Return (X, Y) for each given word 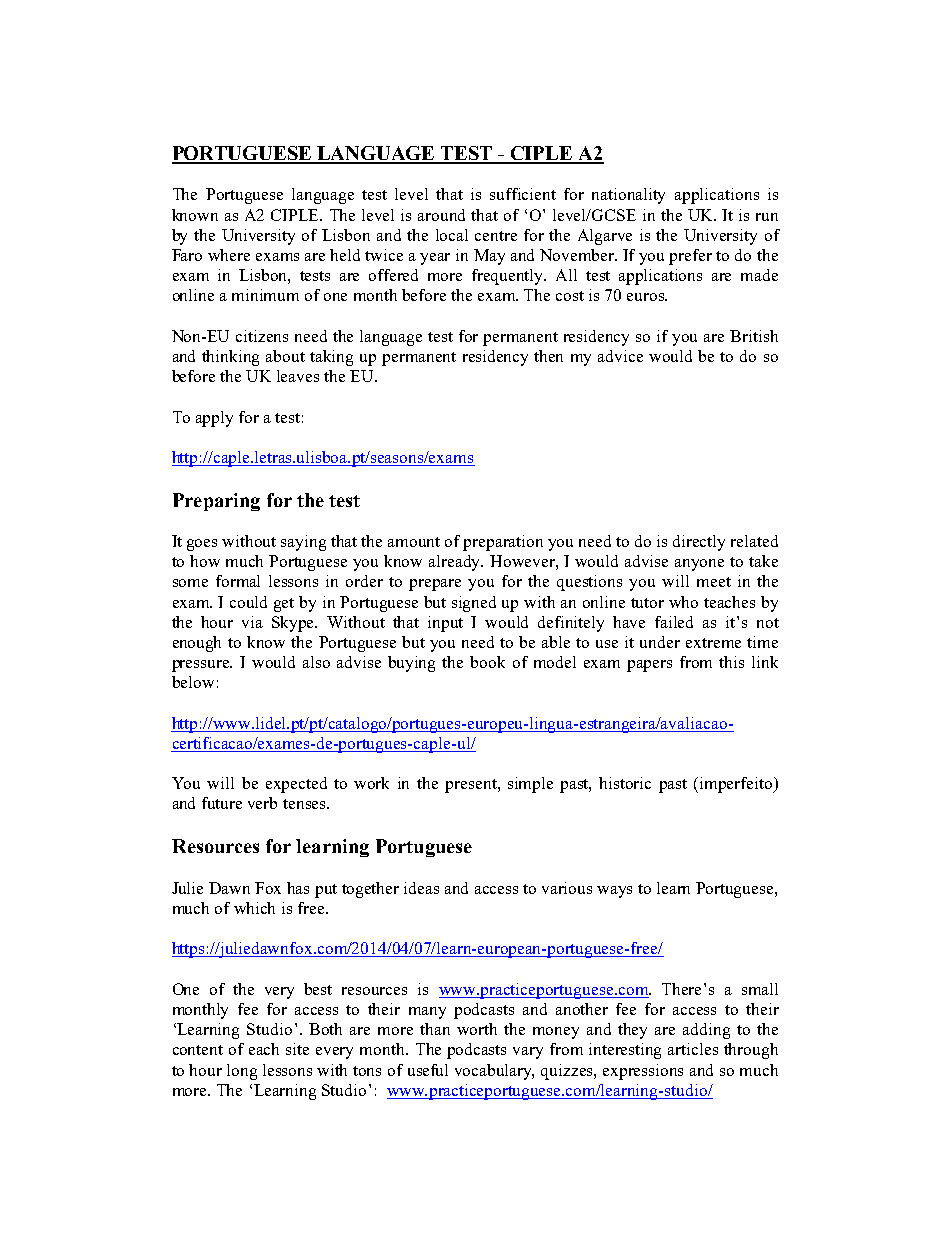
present (472, 786)
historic (625, 783)
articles (693, 1049)
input (445, 624)
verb (262, 803)
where (229, 255)
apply (214, 419)
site (297, 1049)
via (252, 622)
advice (620, 356)
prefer (690, 257)
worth (477, 1029)
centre (496, 236)
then (548, 356)
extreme (713, 643)
